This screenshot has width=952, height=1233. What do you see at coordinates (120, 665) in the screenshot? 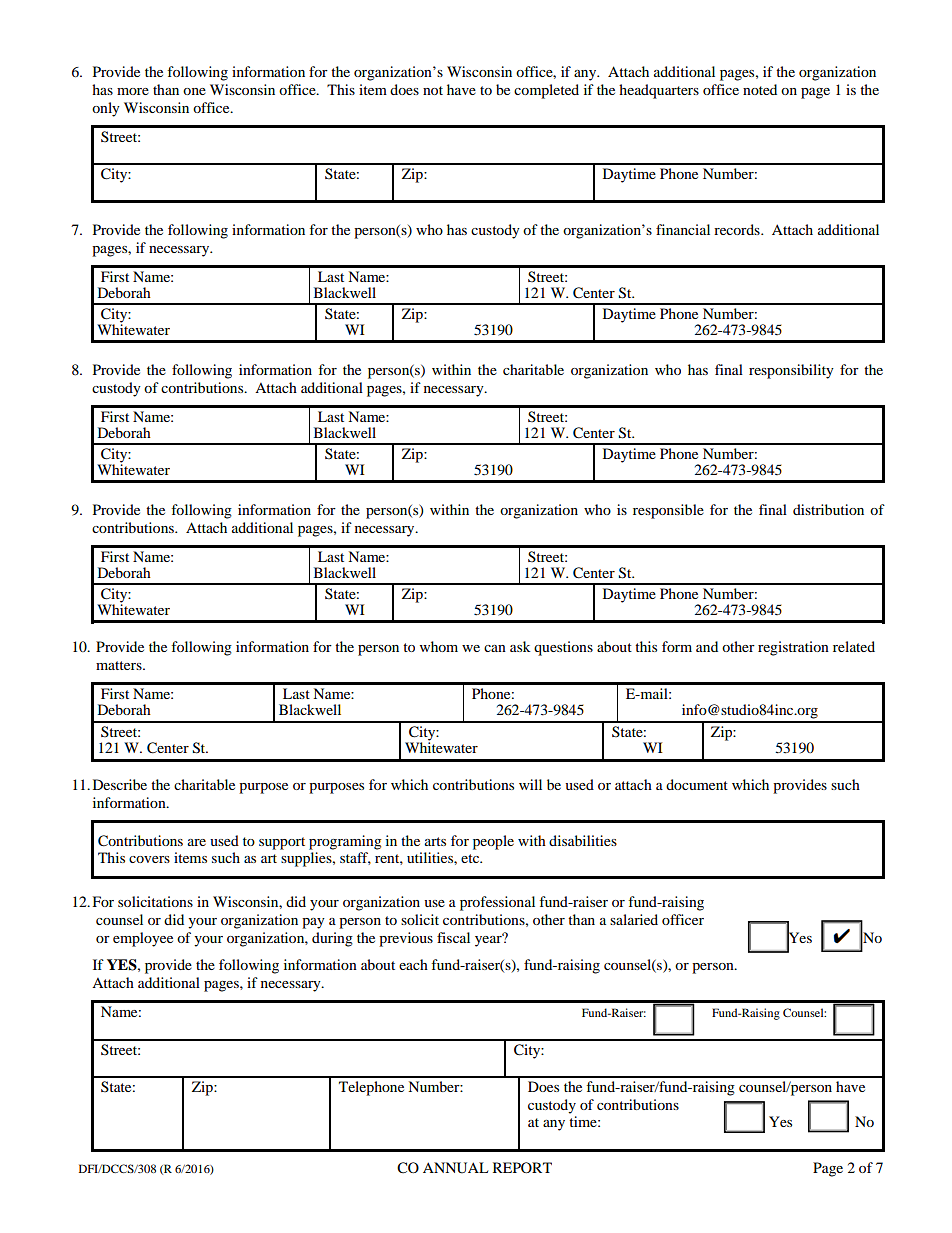
I see `matters` at bounding box center [120, 665].
